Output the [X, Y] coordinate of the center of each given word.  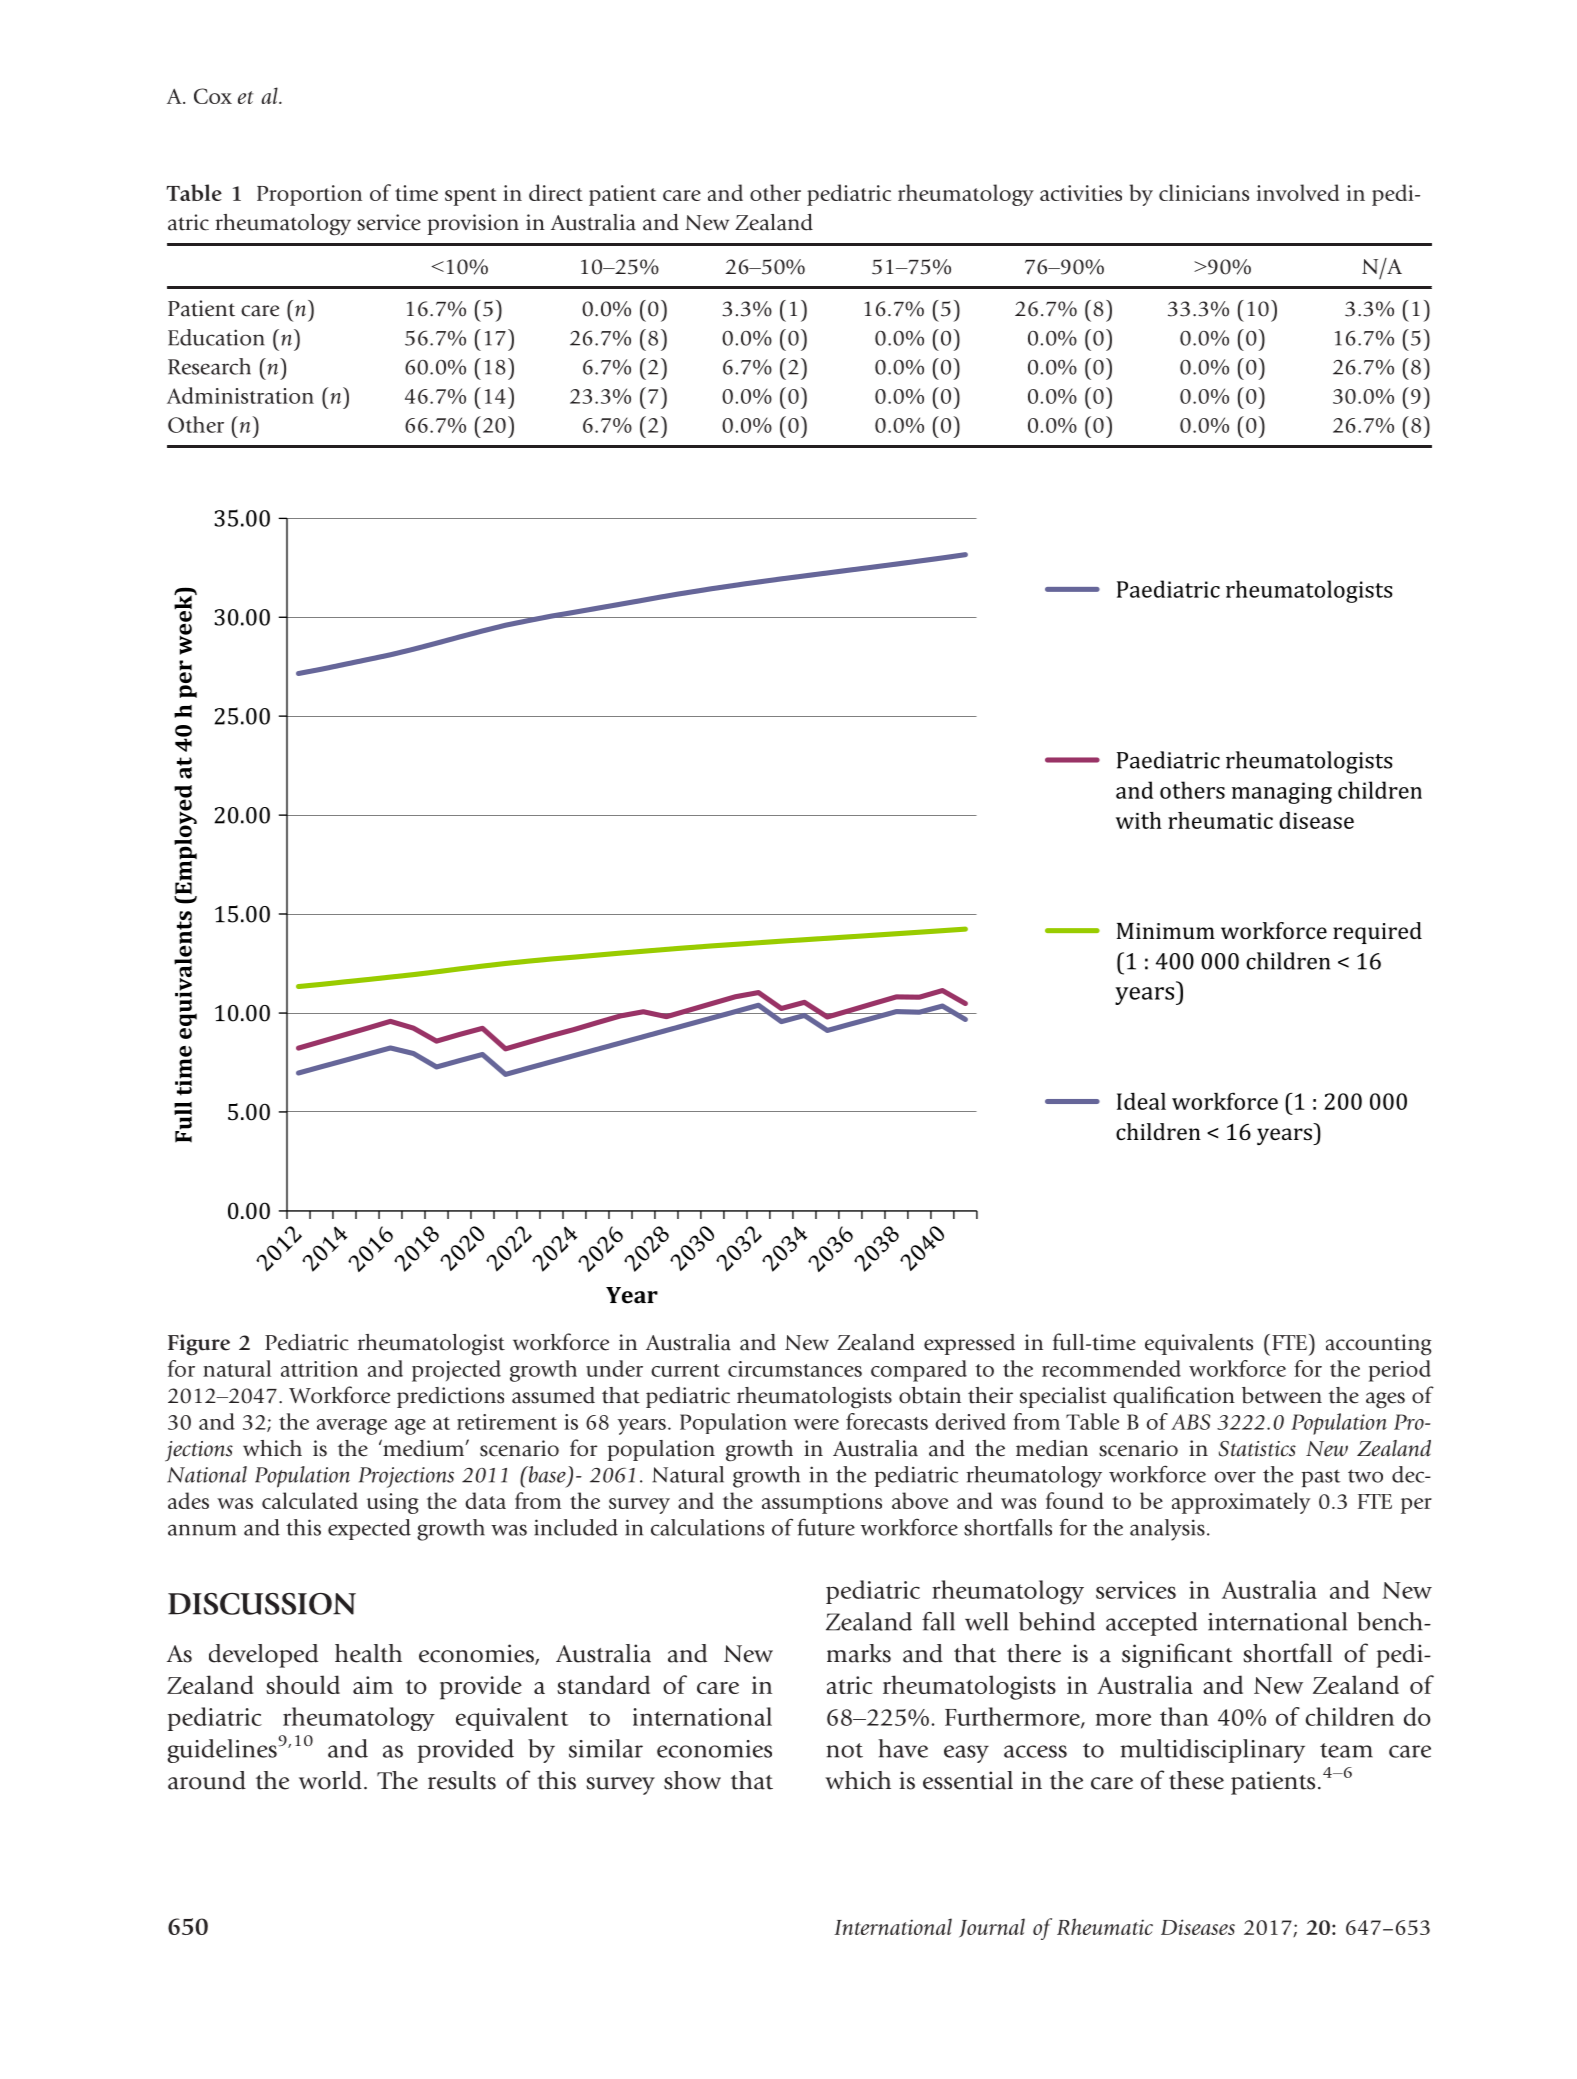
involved [1298, 192]
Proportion [309, 195]
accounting [1379, 1345]
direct [556, 192]
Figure [199, 1345]
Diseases [1198, 1927]
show [692, 1780]
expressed [969, 1344]
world [330, 1780]
